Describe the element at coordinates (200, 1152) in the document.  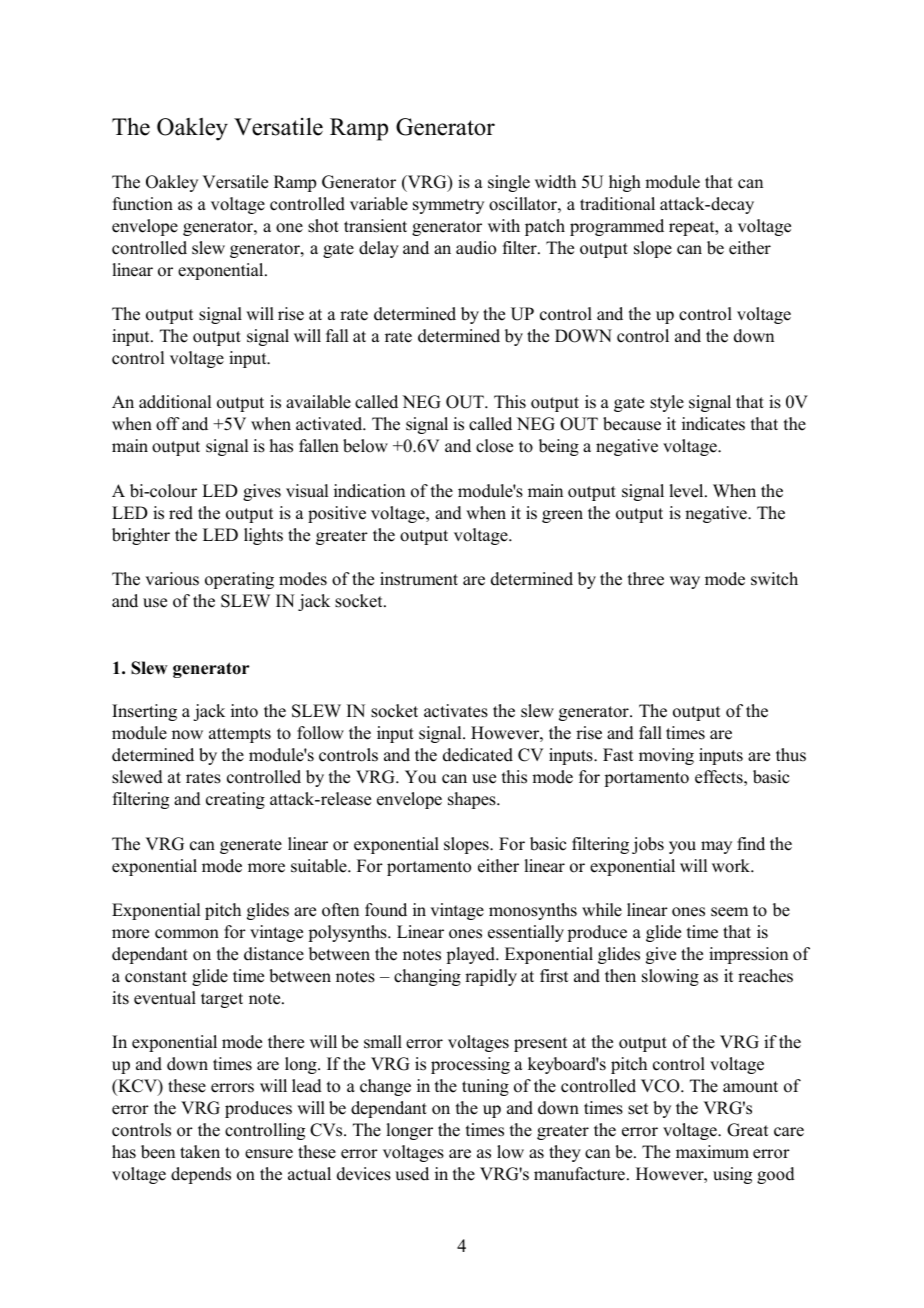
I see `taken` at that location.
